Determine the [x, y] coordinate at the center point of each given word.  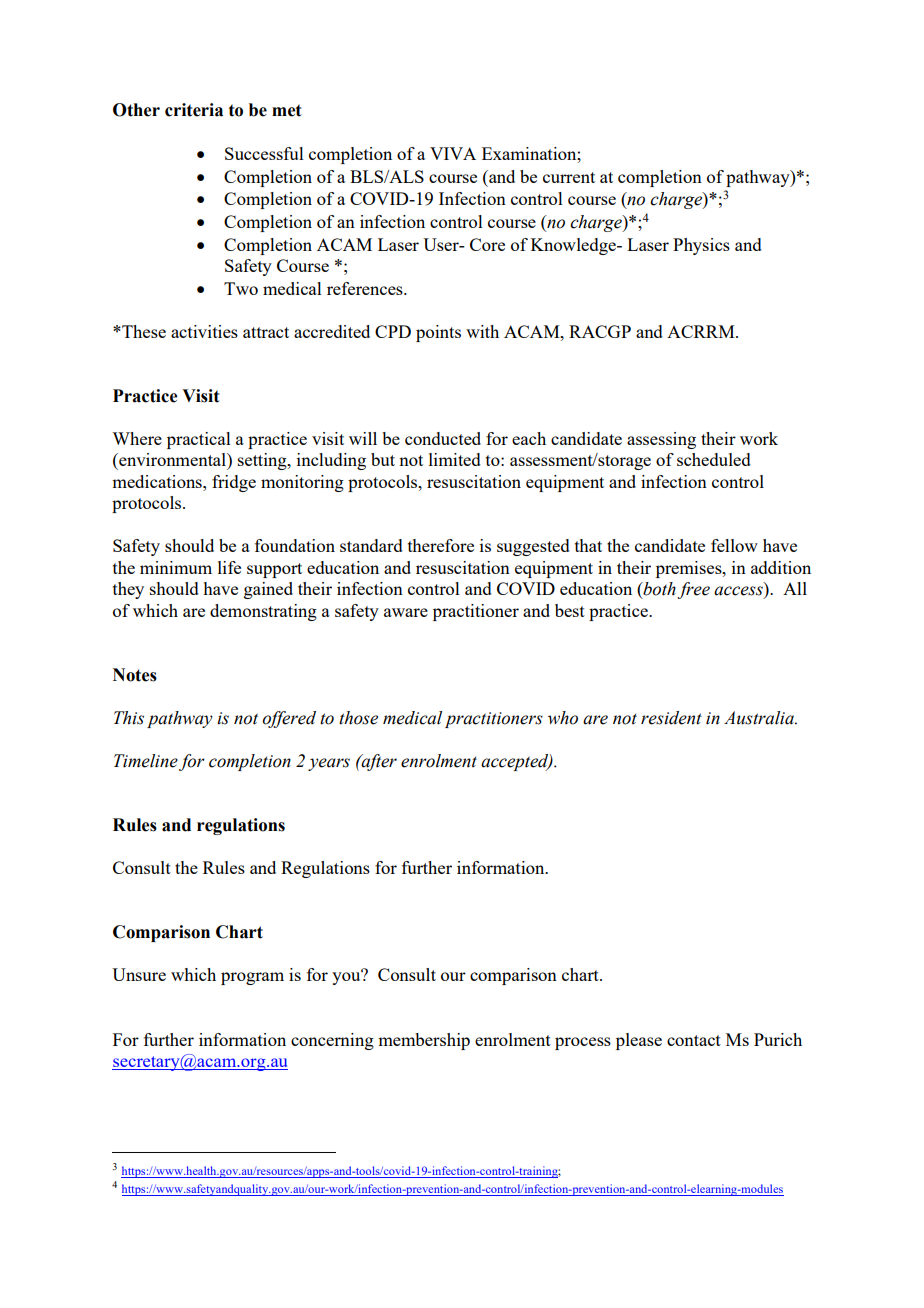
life [229, 567]
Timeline [146, 761]
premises [690, 569]
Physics [701, 246]
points [438, 333]
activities [204, 331]
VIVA [453, 153]
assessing [661, 440]
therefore [441, 545]
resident [671, 718]
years [329, 764]
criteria [194, 110]
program [252, 978]
